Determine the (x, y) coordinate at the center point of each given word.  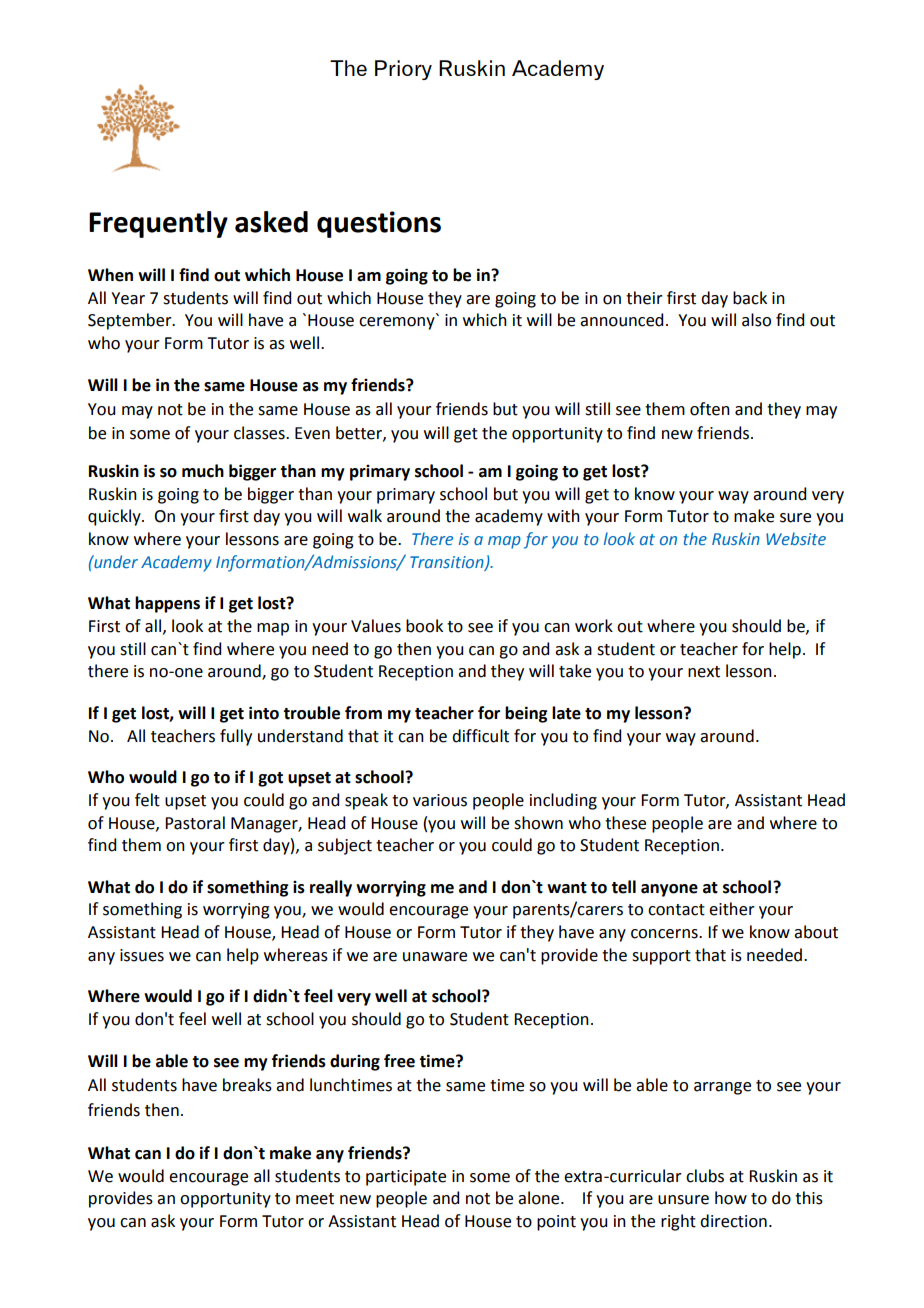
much (203, 471)
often (710, 409)
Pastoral (195, 823)
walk (365, 516)
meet (315, 1199)
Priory (403, 70)
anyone (669, 890)
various (440, 800)
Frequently (158, 224)
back (750, 298)
